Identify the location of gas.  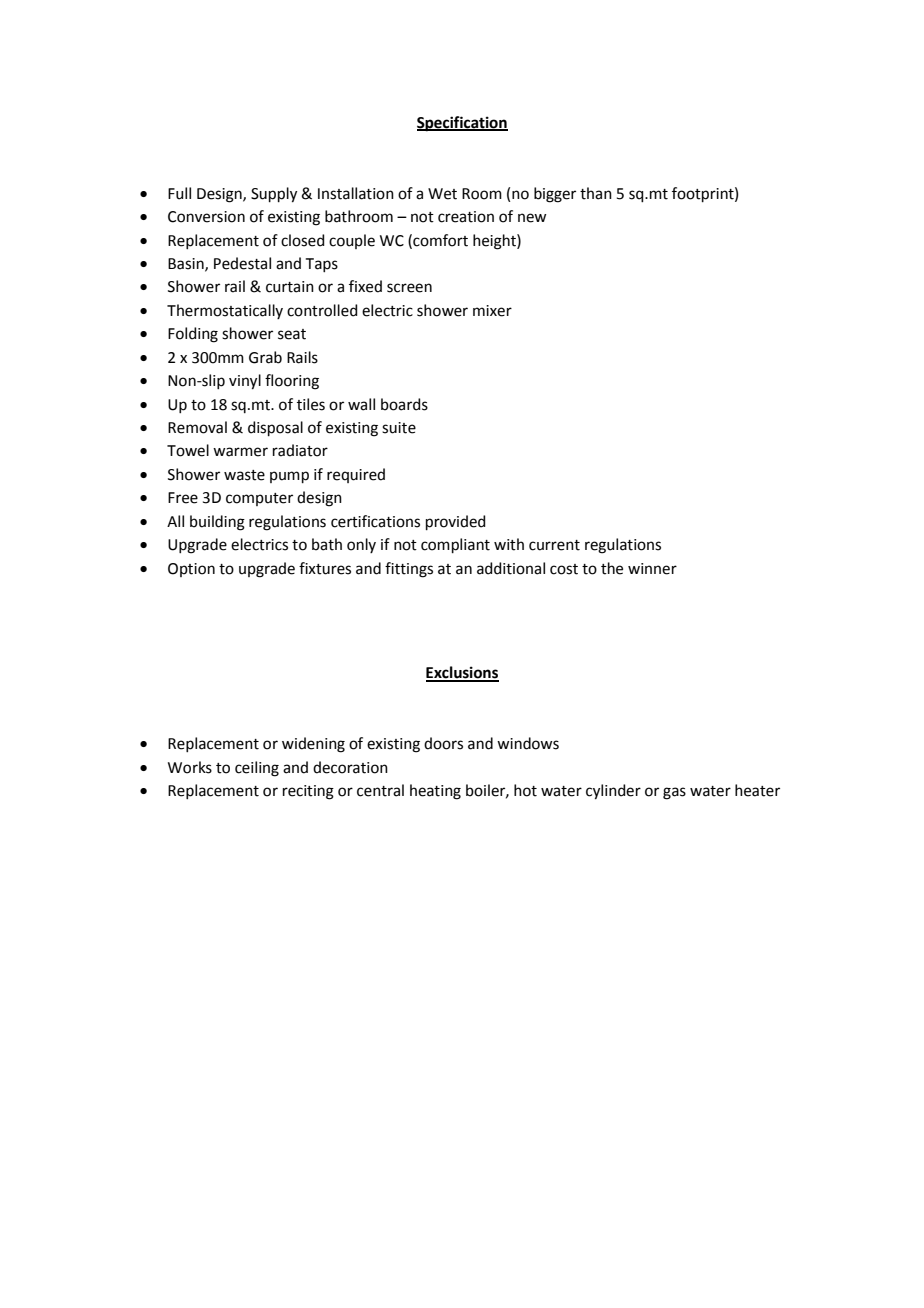
(674, 793).
